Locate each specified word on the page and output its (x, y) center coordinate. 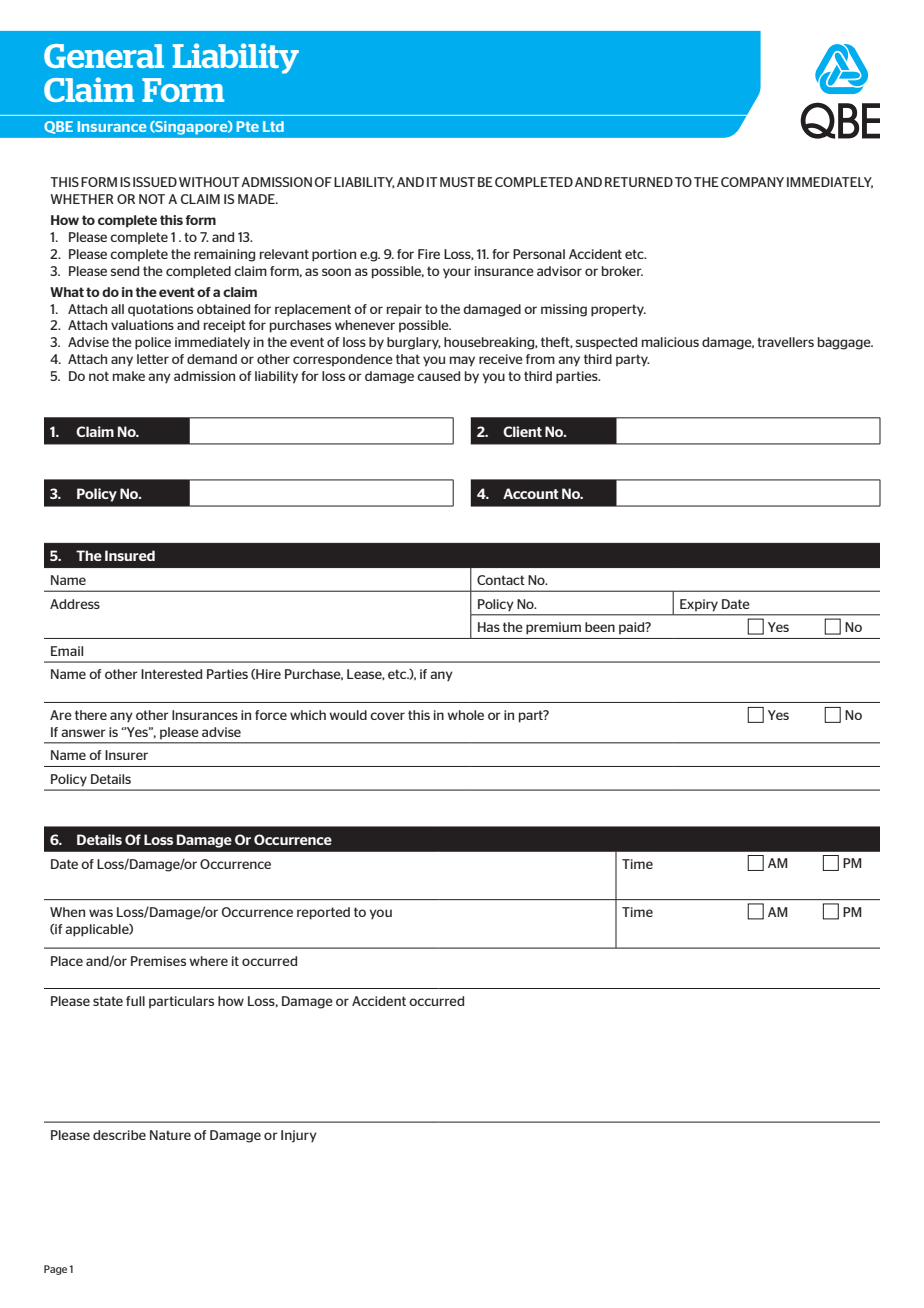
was (101, 913)
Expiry (699, 605)
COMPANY (752, 182)
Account (531, 493)
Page (55, 1270)
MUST (457, 182)
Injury (299, 1136)
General (104, 56)
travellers (785, 342)
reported (323, 913)
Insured (130, 555)
